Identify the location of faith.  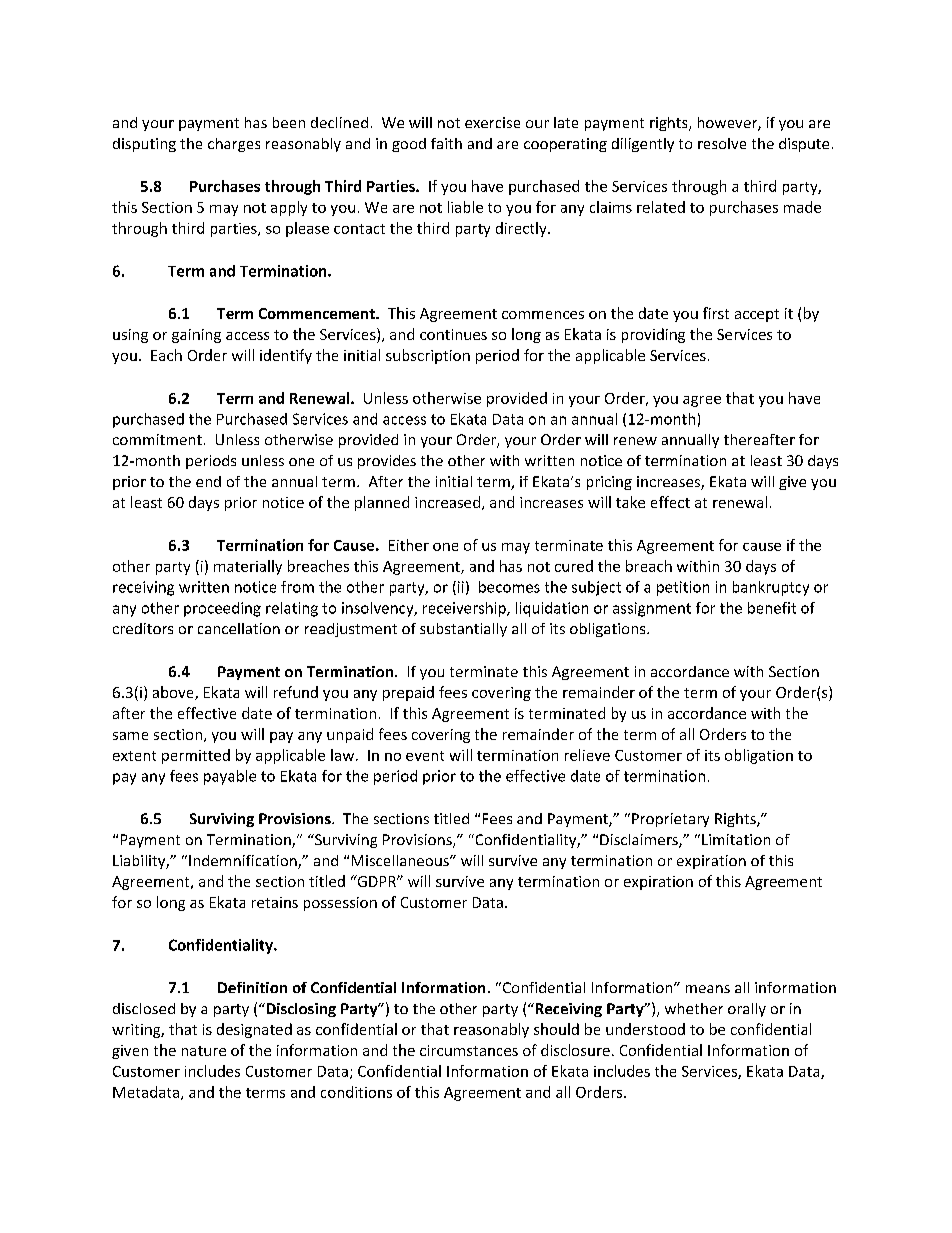
(446, 143).
